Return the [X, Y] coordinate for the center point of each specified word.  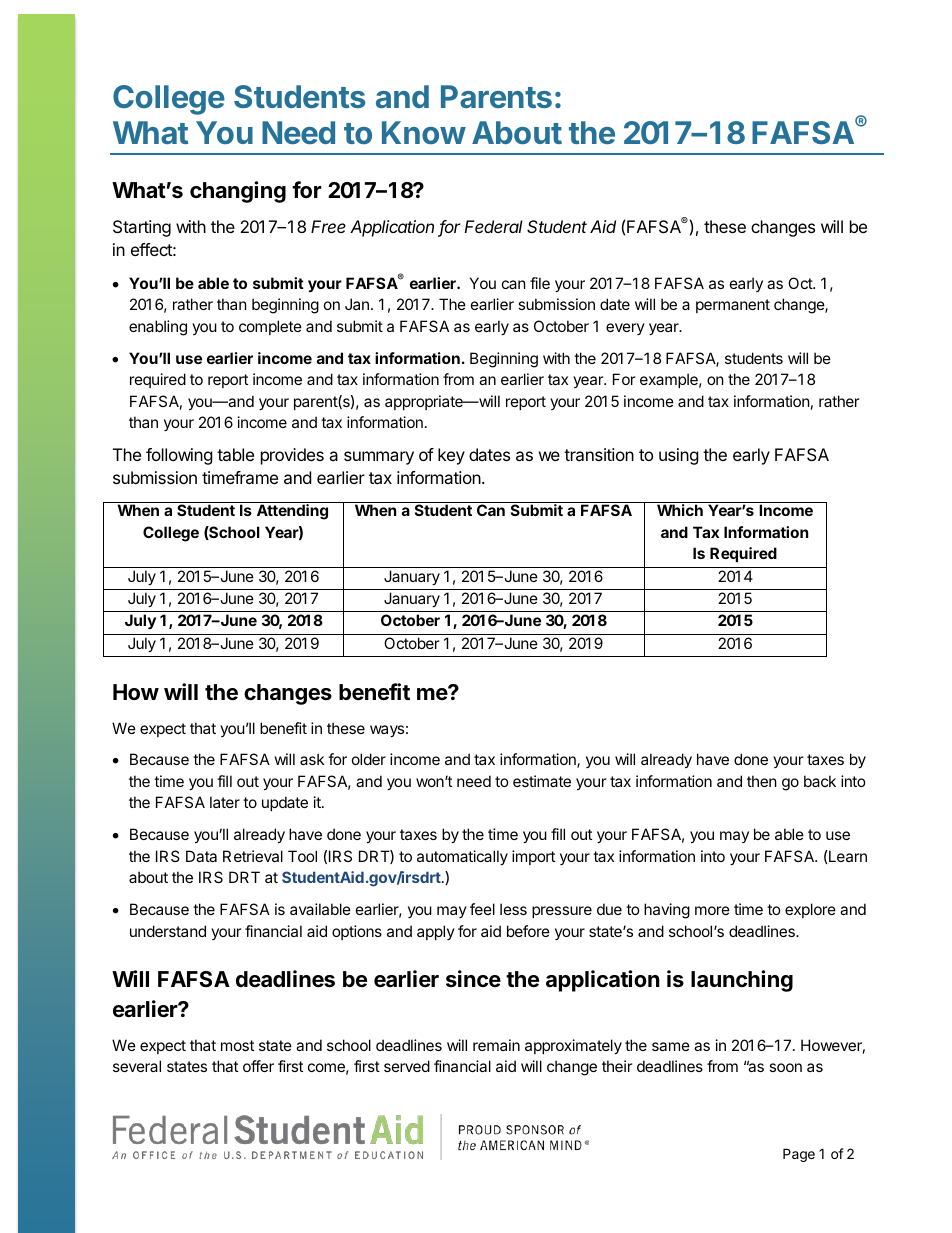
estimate [542, 781]
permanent [733, 306]
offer [258, 1066]
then [762, 781]
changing [238, 192]
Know [424, 132]
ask [312, 759]
